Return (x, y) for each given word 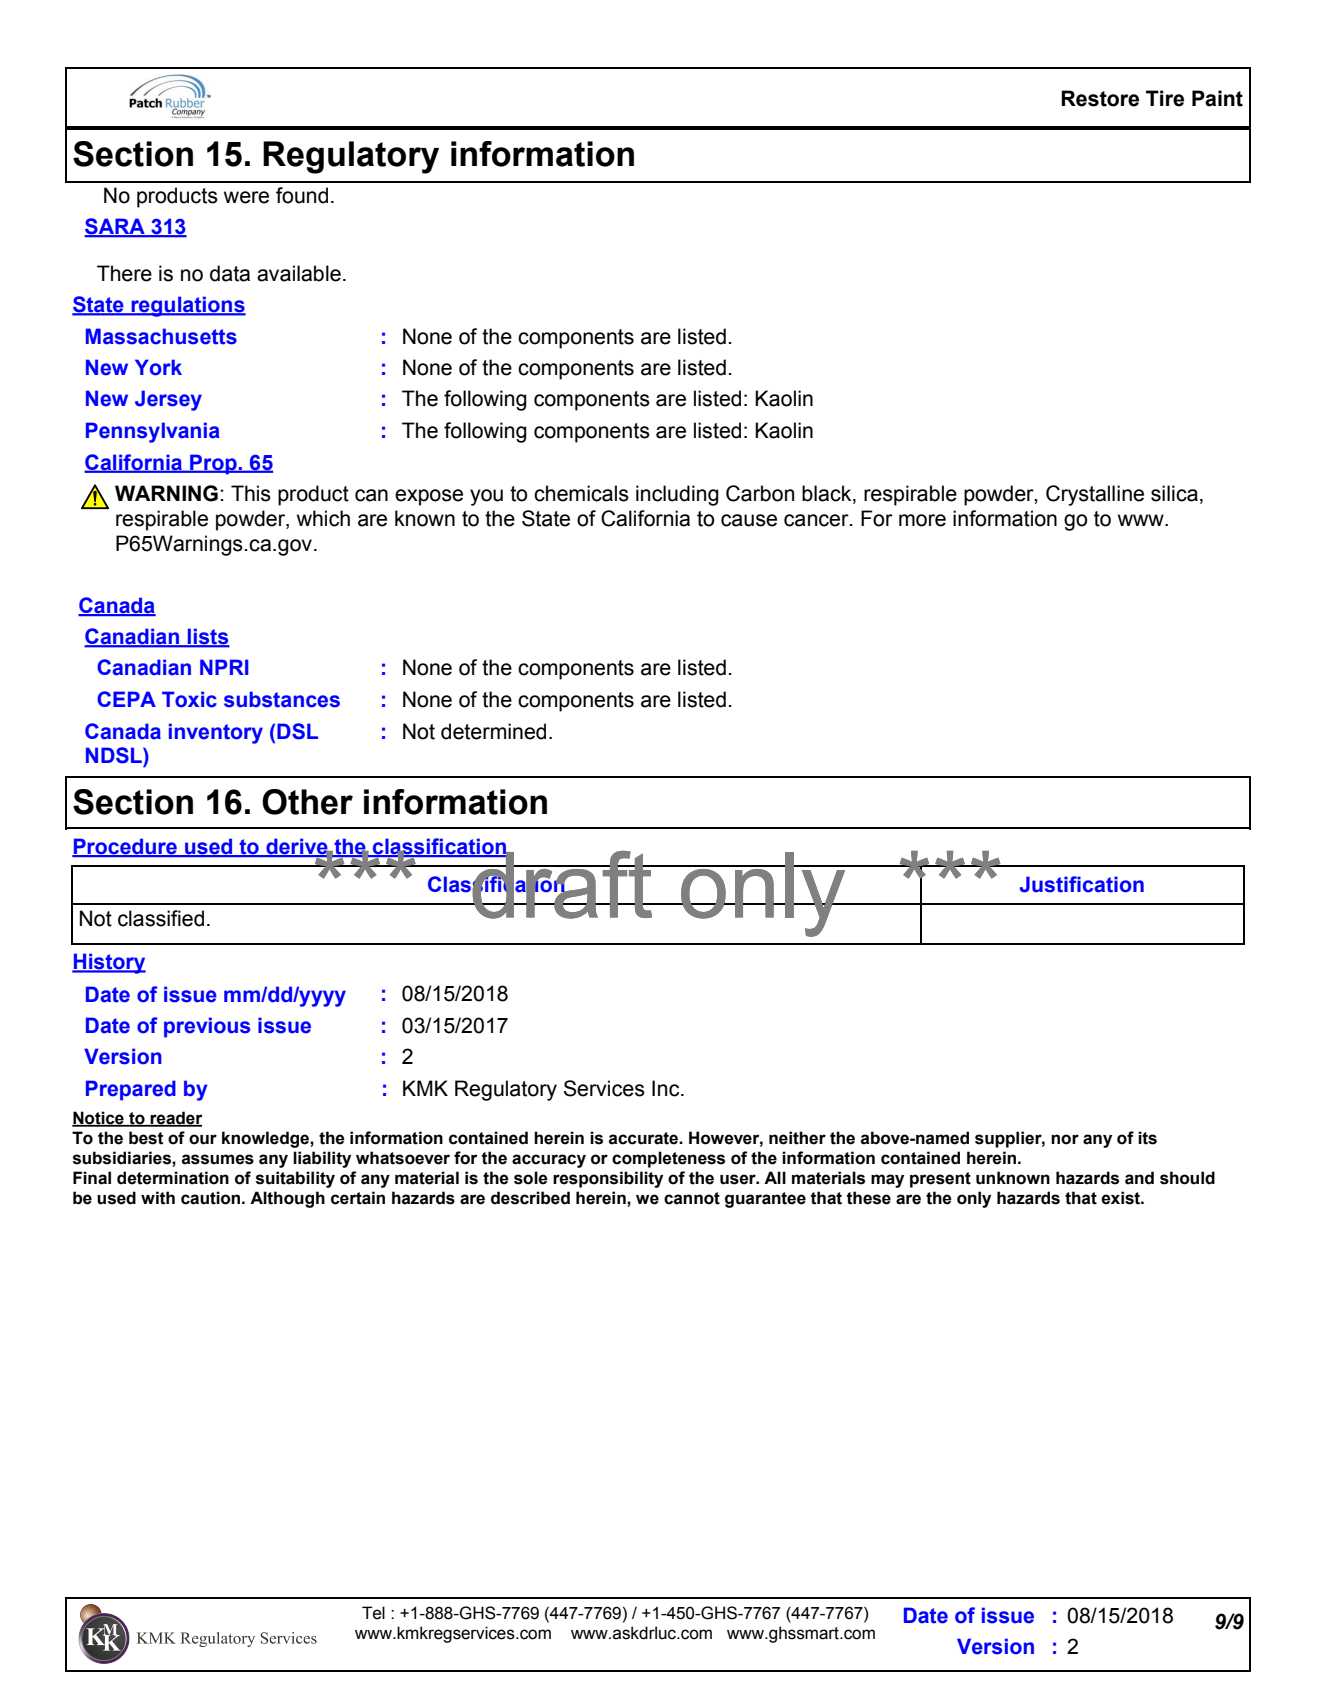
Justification (1081, 884)
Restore (1100, 98)
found (302, 195)
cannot (692, 1198)
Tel (373, 1613)
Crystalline (1095, 495)
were (246, 197)
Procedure (125, 847)
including (677, 495)
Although (287, 1199)
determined (493, 731)
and (1139, 1178)
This (251, 493)
